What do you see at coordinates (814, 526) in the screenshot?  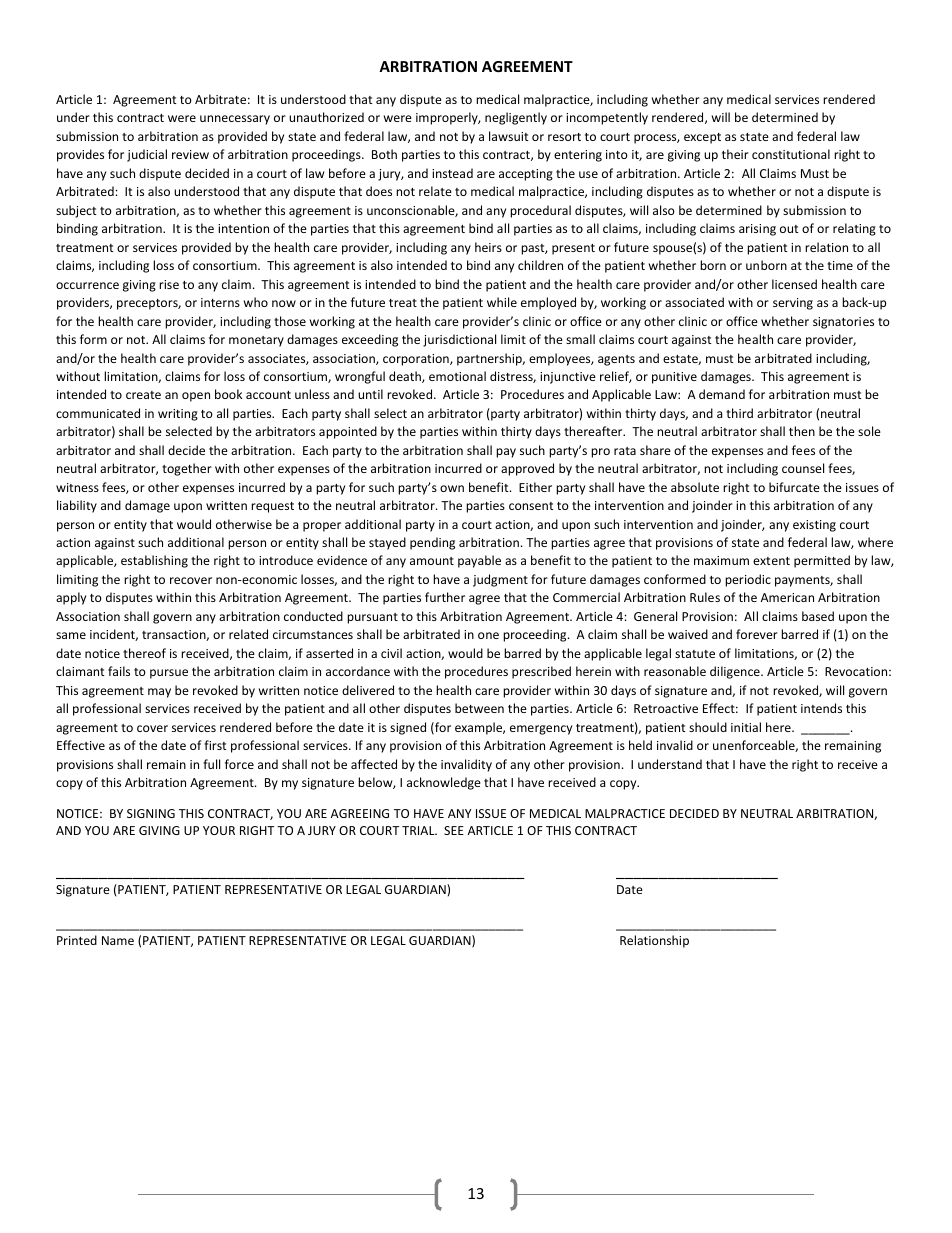 I see `existing` at bounding box center [814, 526].
